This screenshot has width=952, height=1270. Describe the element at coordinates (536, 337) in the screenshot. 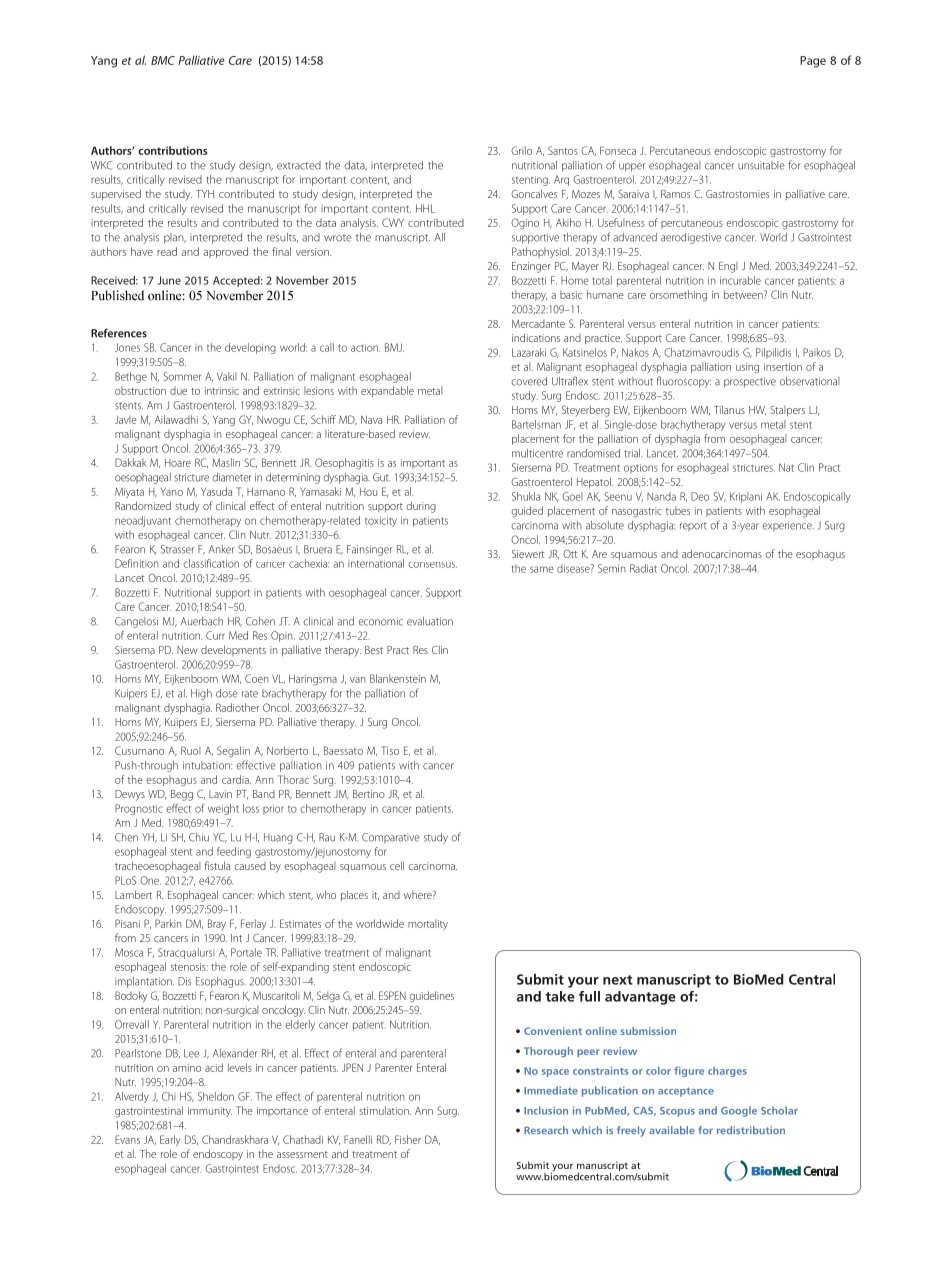

I see `indications` at that location.
